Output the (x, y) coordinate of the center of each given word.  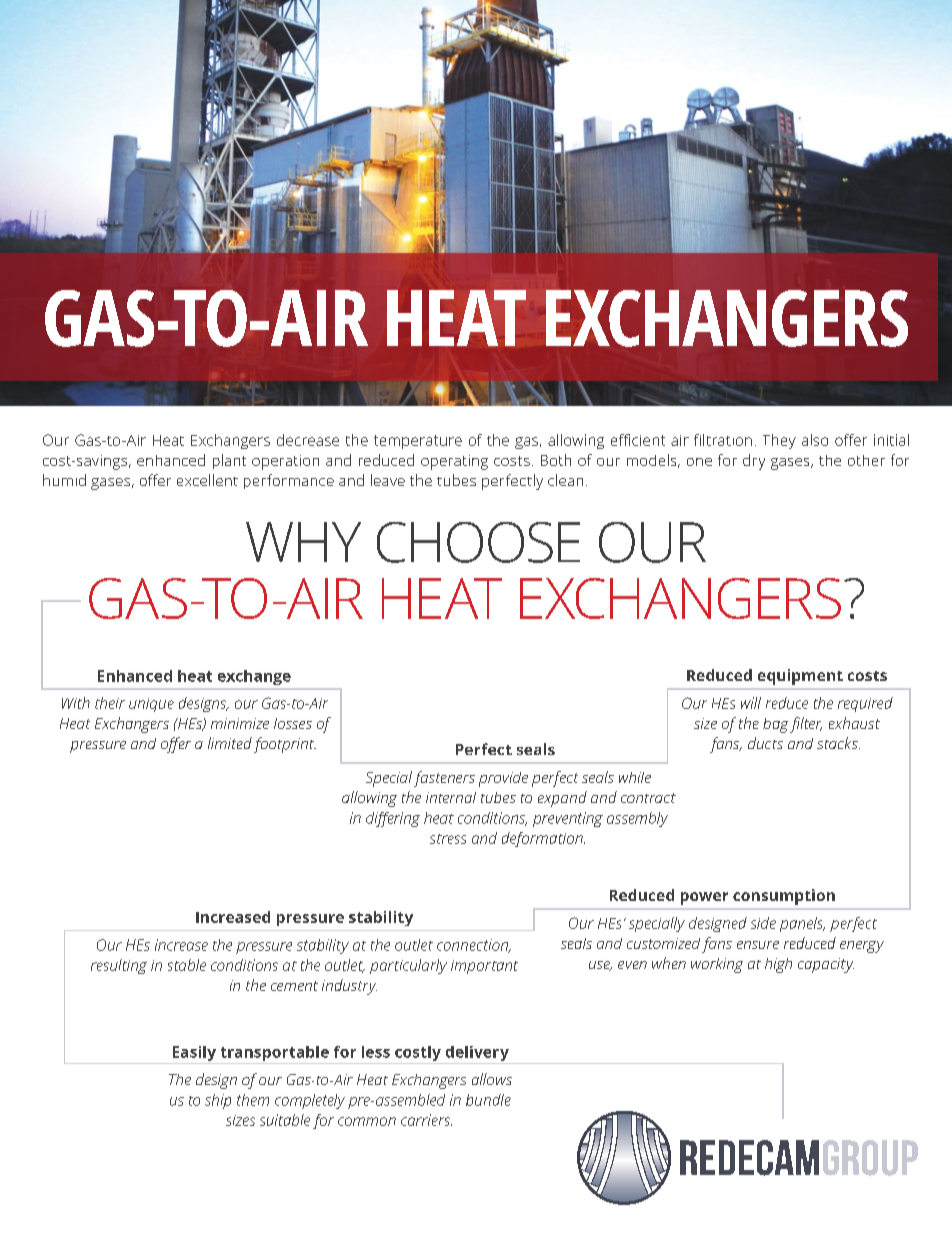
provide (503, 779)
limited (230, 743)
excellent (207, 480)
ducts (765, 743)
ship (218, 1101)
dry (754, 462)
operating (454, 462)
